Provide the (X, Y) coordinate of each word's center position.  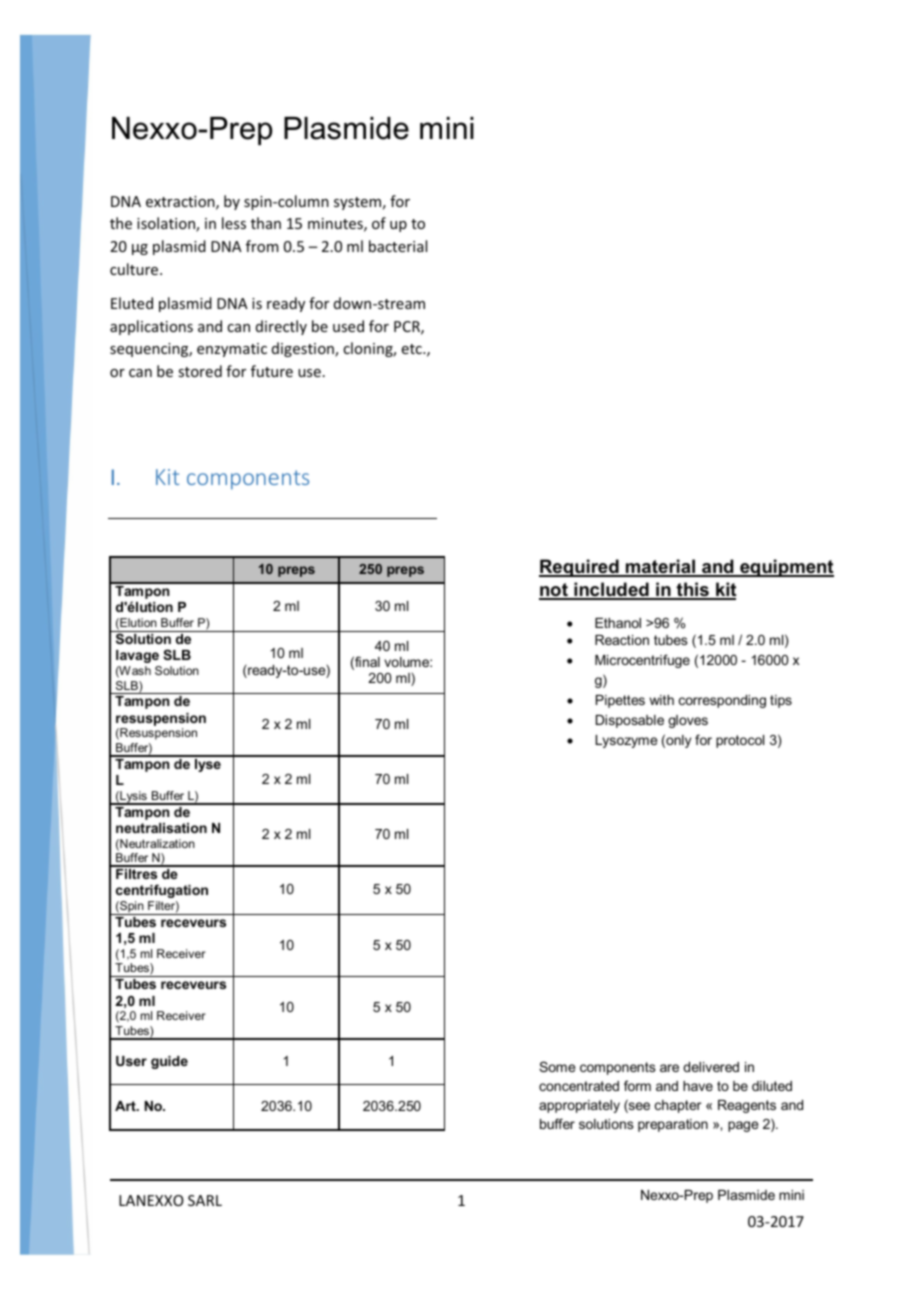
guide (169, 1062)
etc (413, 349)
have (698, 1086)
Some (557, 1066)
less (234, 223)
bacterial (398, 246)
